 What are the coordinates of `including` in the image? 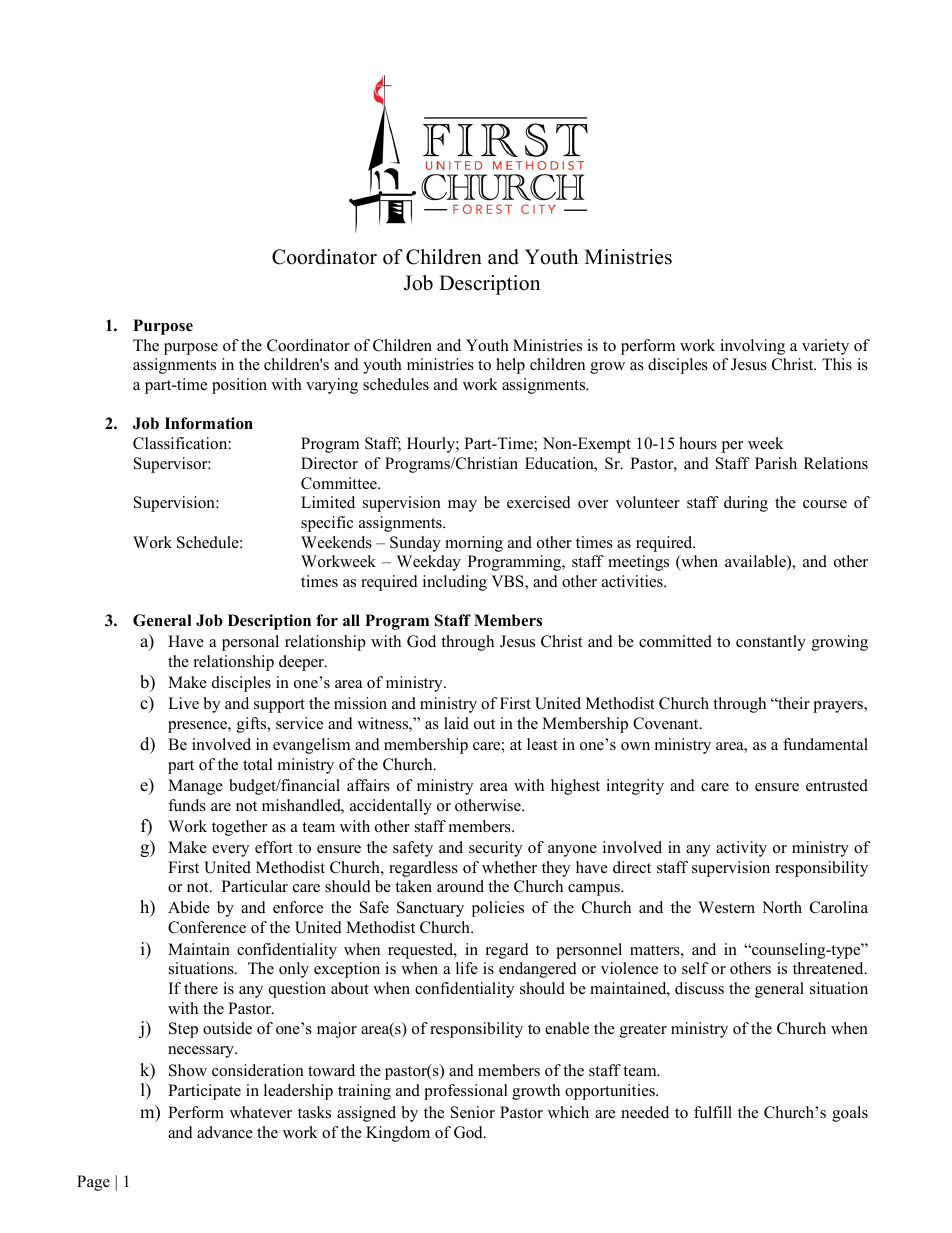 It's located at (455, 583).
